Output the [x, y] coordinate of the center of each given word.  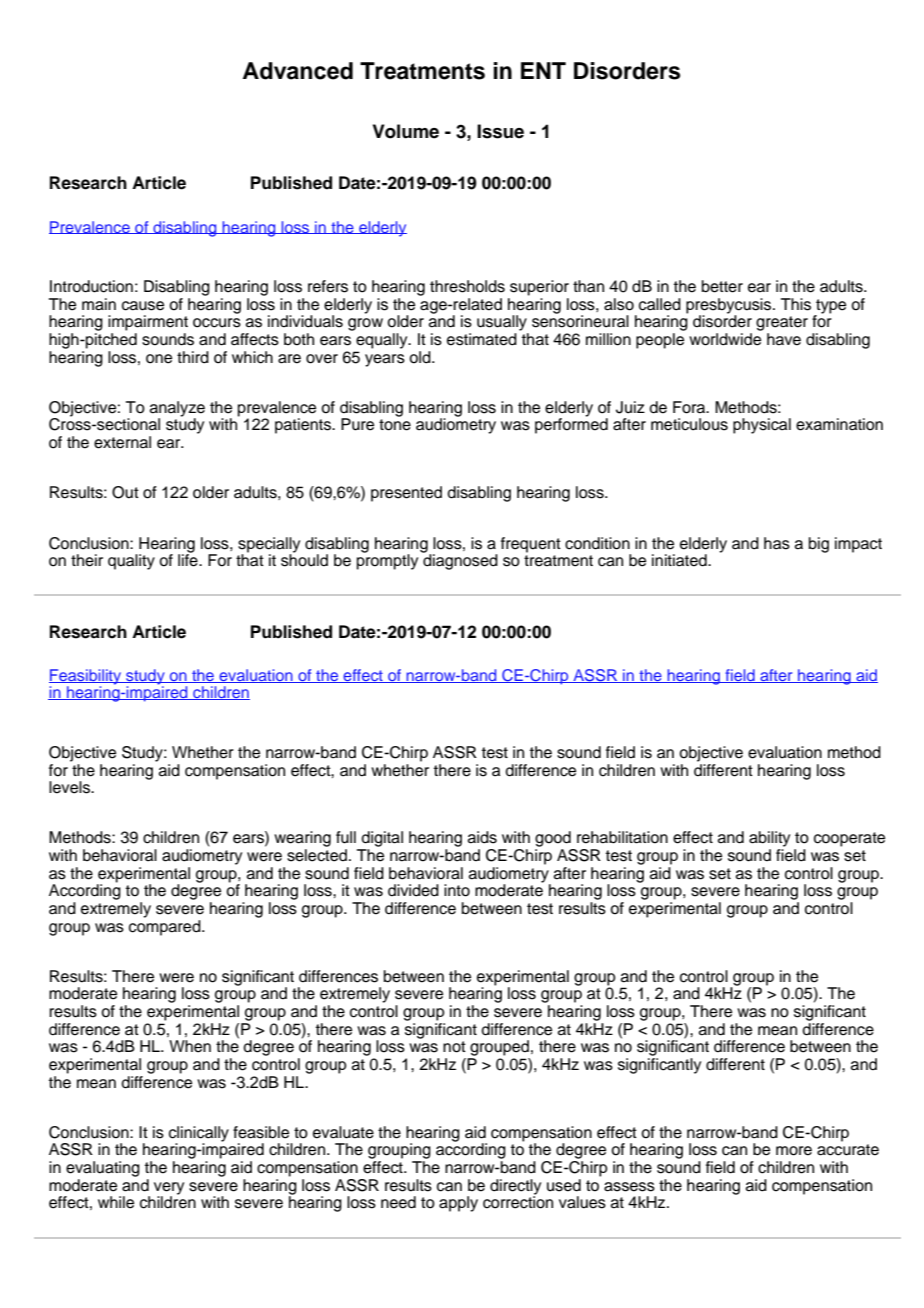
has [777, 543]
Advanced [298, 71]
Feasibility [86, 678]
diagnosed [460, 561]
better [722, 286]
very [169, 1189]
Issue [500, 131]
